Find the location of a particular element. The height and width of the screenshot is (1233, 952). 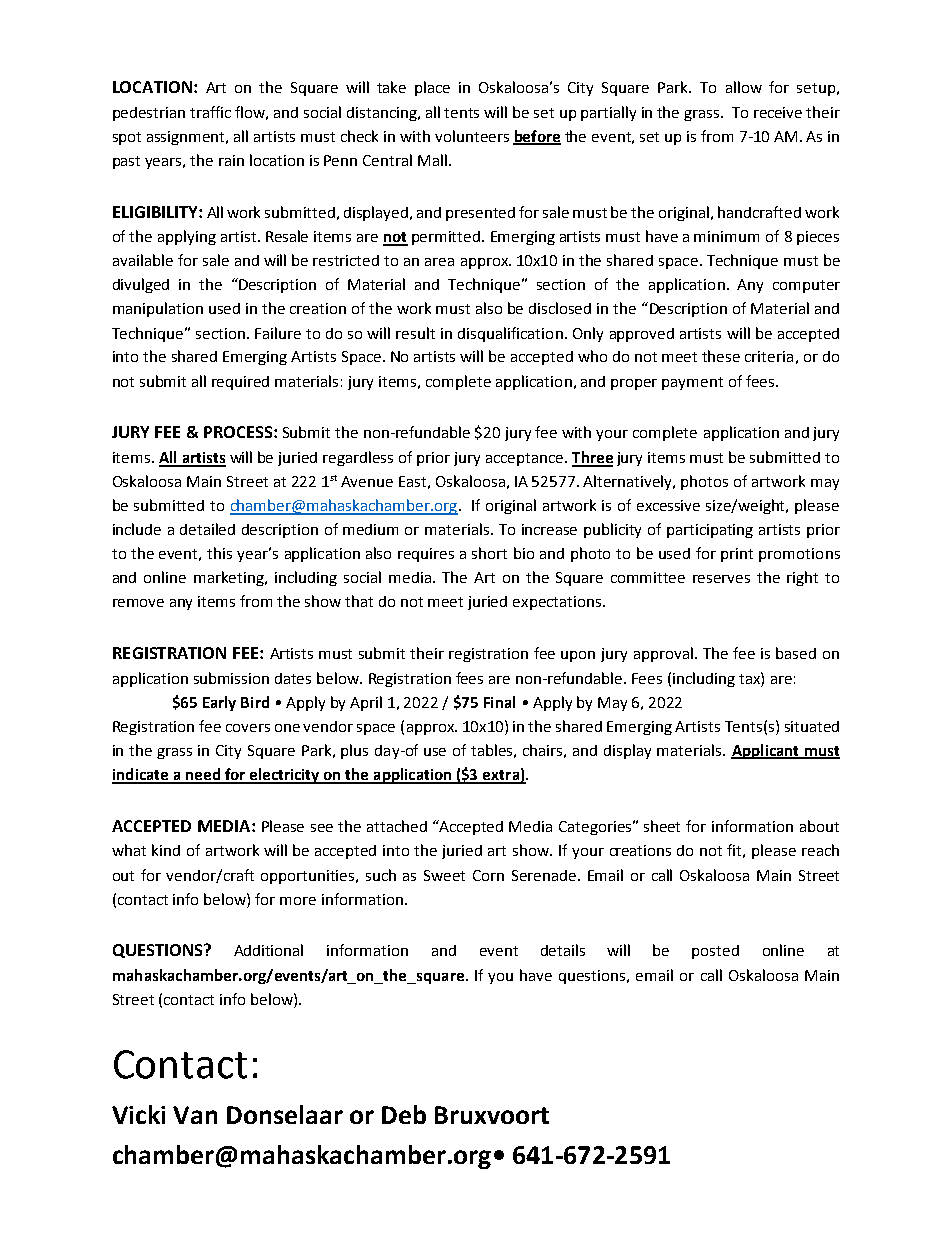

PROCESS is located at coordinates (239, 432).
